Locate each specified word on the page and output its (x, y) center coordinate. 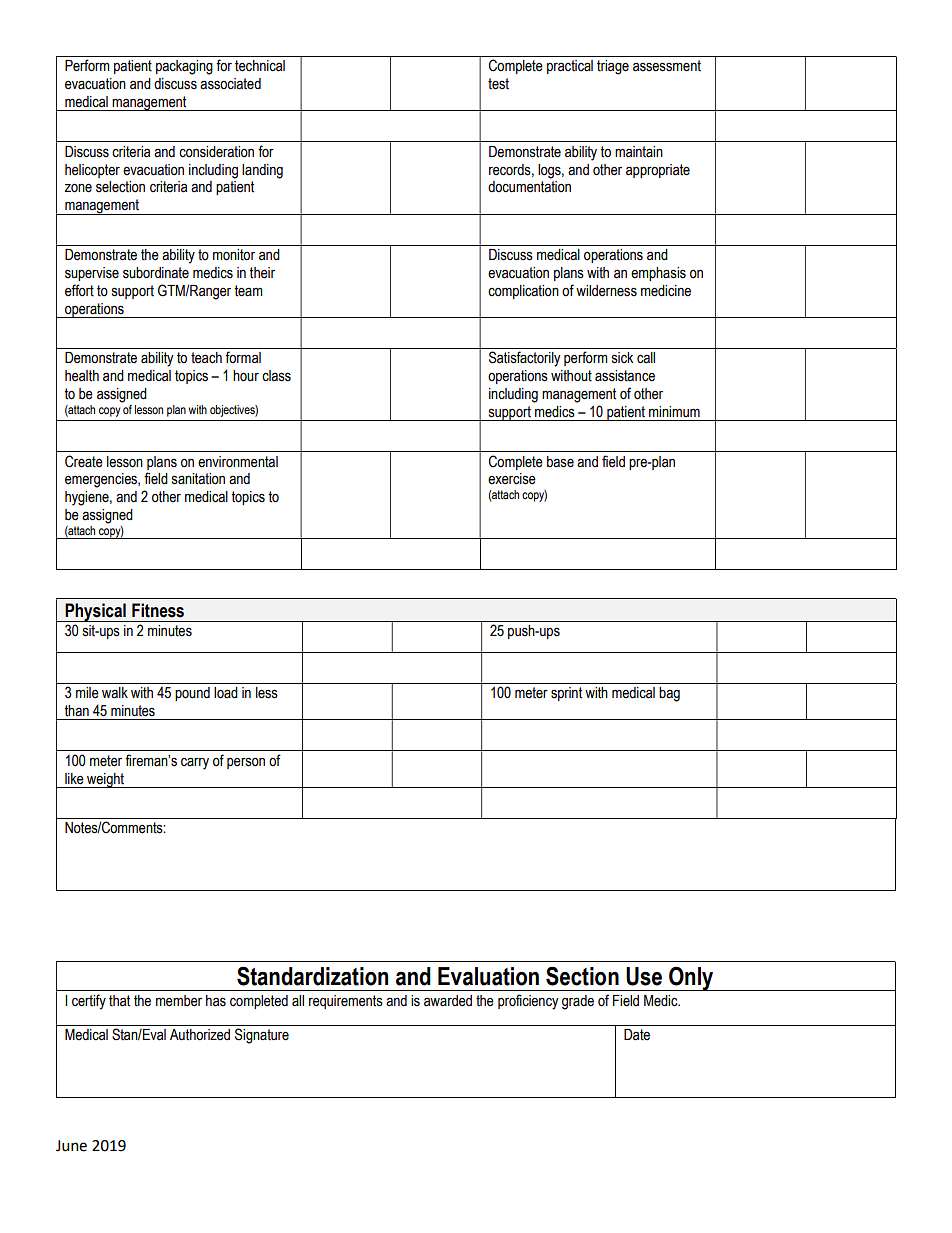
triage (613, 67)
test (498, 84)
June (71, 1146)
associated (230, 84)
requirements (346, 1002)
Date (637, 1035)
